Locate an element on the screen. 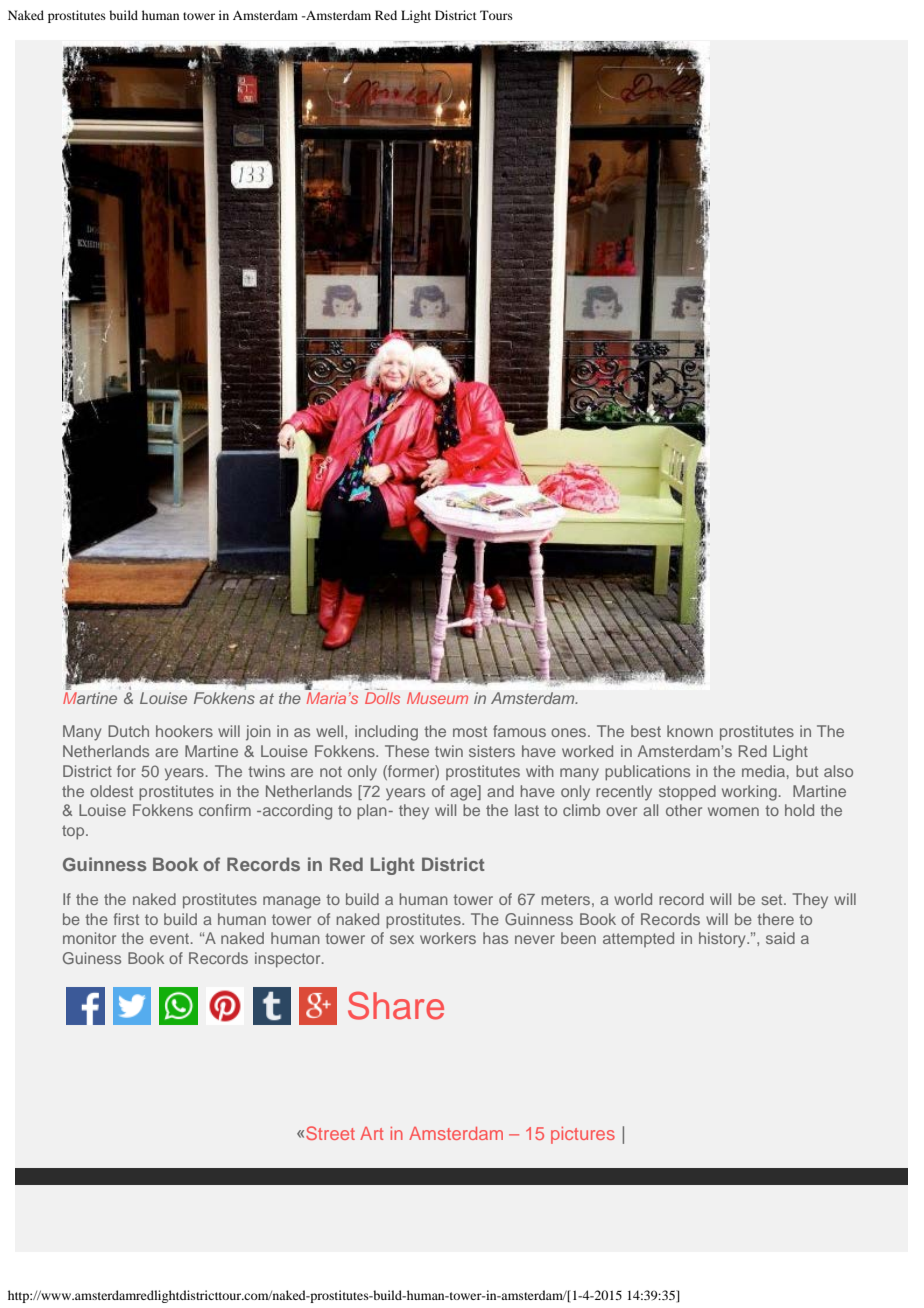 The height and width of the screenshot is (1308, 924). known is located at coordinates (690, 731).
